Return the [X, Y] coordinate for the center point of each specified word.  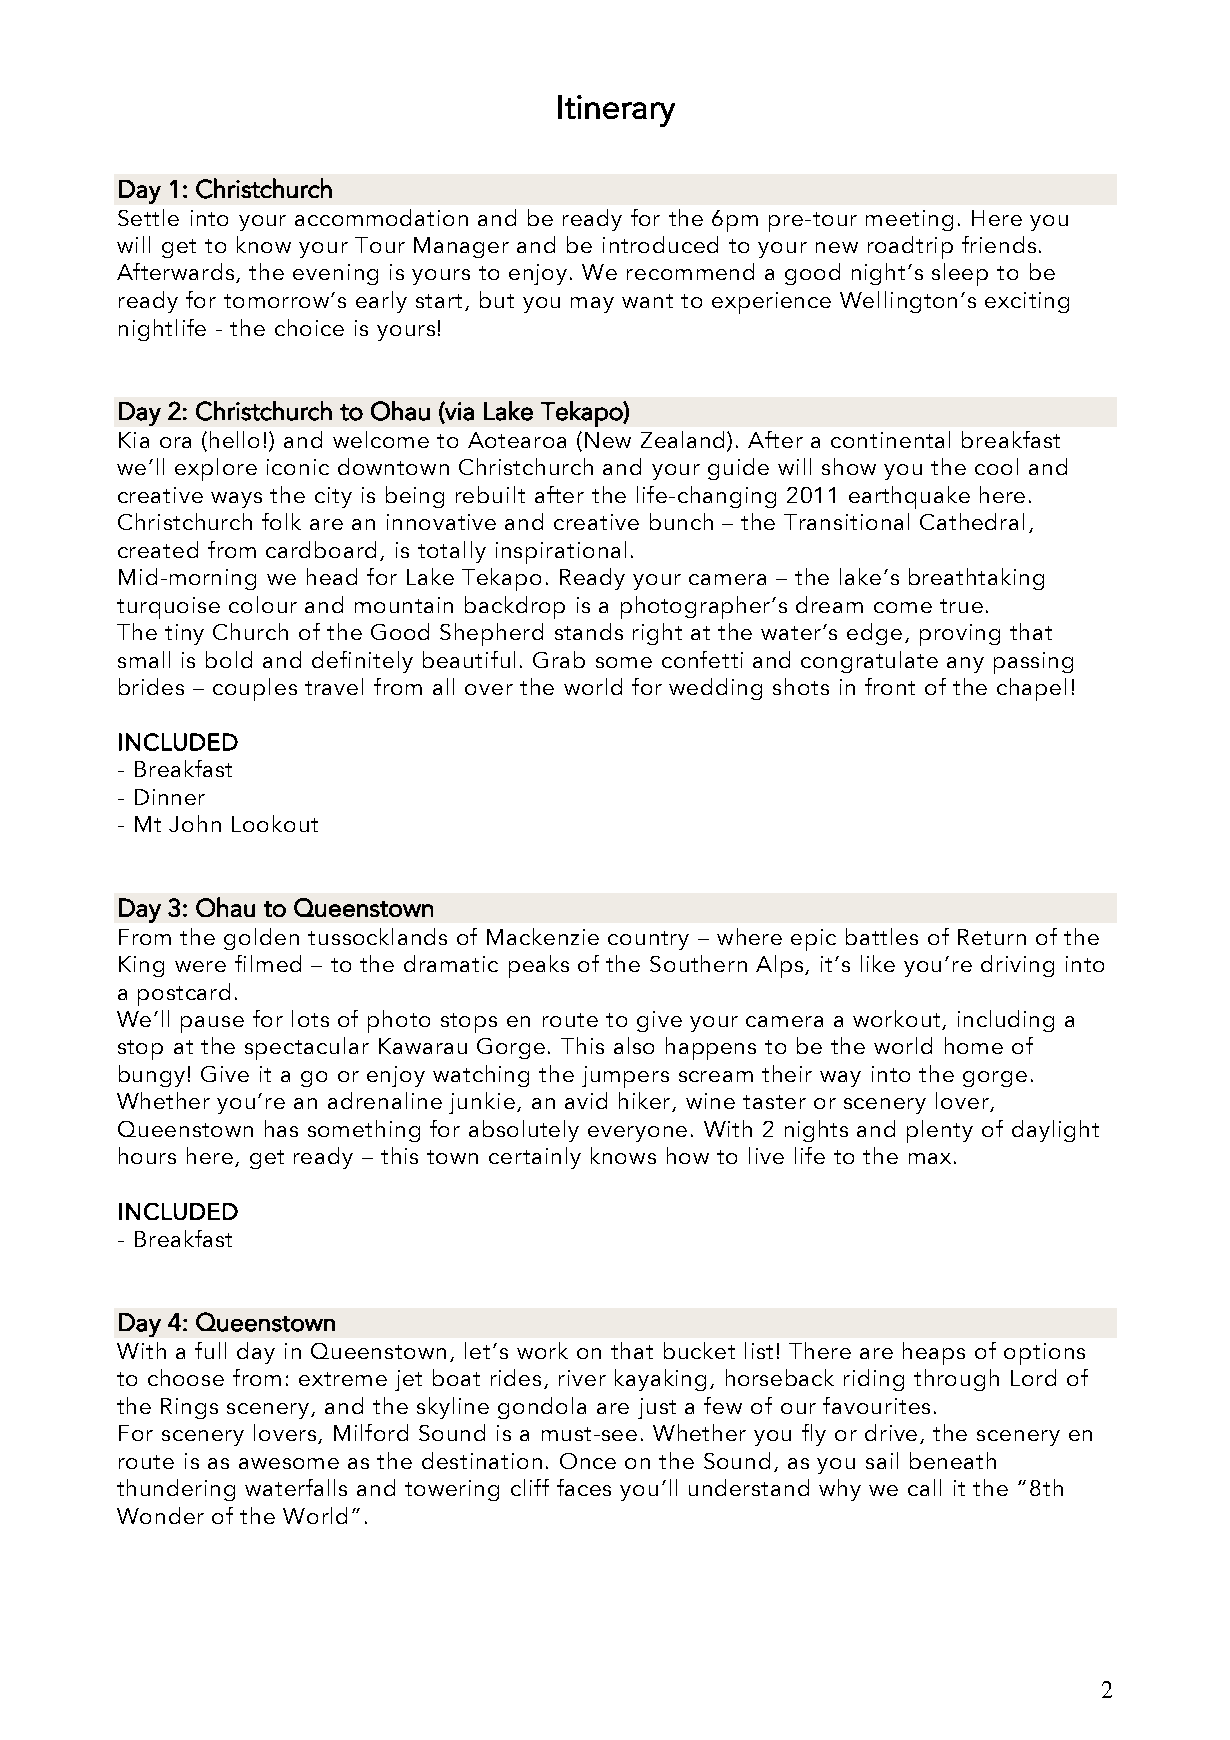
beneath [953, 1460]
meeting [909, 220]
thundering [176, 1490]
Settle [148, 217]
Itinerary [616, 111]
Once [588, 1461]
